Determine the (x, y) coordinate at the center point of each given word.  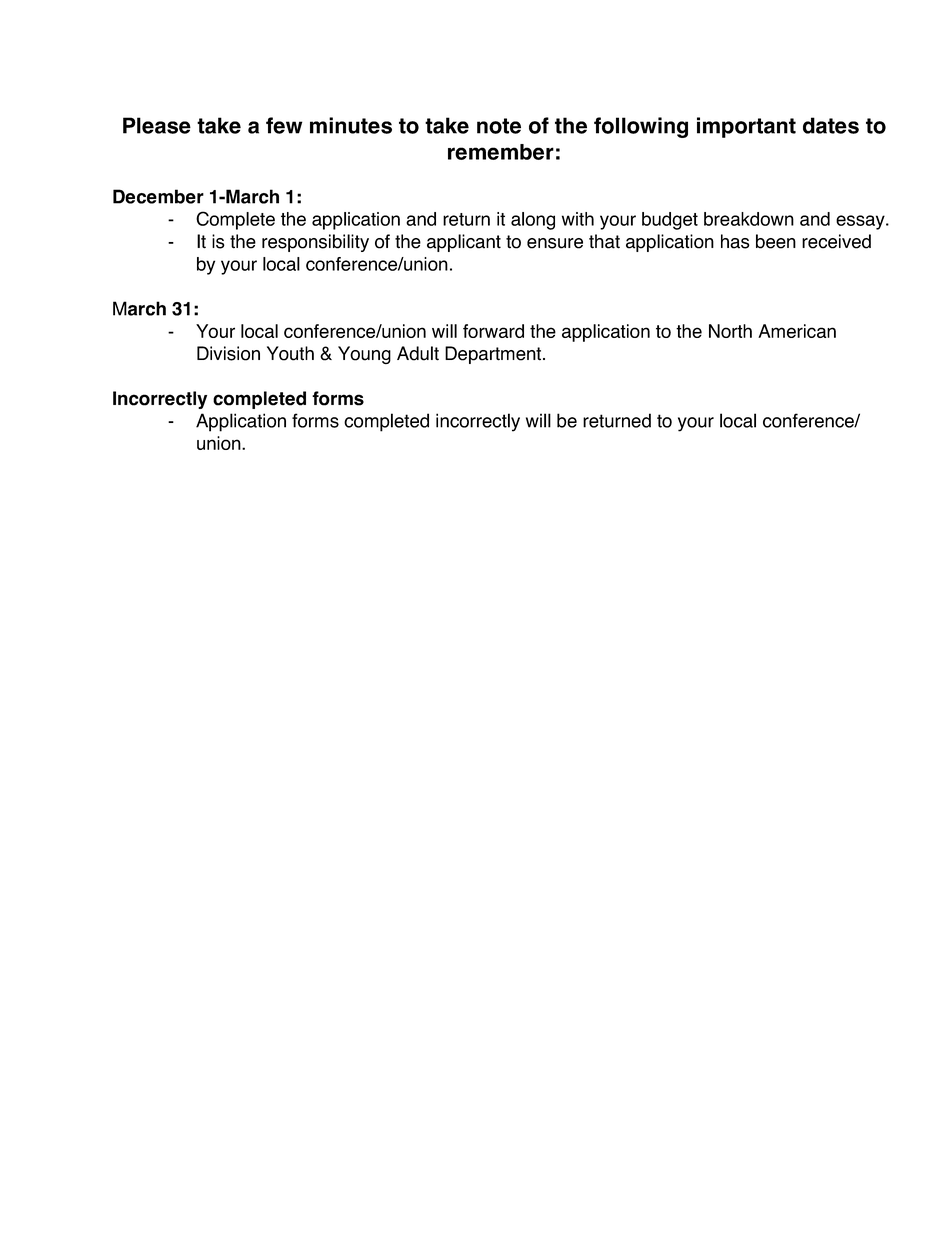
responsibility (315, 243)
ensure (555, 243)
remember (501, 152)
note (499, 126)
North (730, 331)
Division (228, 353)
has (735, 241)
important (746, 127)
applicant (464, 243)
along (533, 221)
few (284, 125)
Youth (290, 353)
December (158, 196)
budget (670, 221)
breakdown (749, 219)
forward (493, 331)
